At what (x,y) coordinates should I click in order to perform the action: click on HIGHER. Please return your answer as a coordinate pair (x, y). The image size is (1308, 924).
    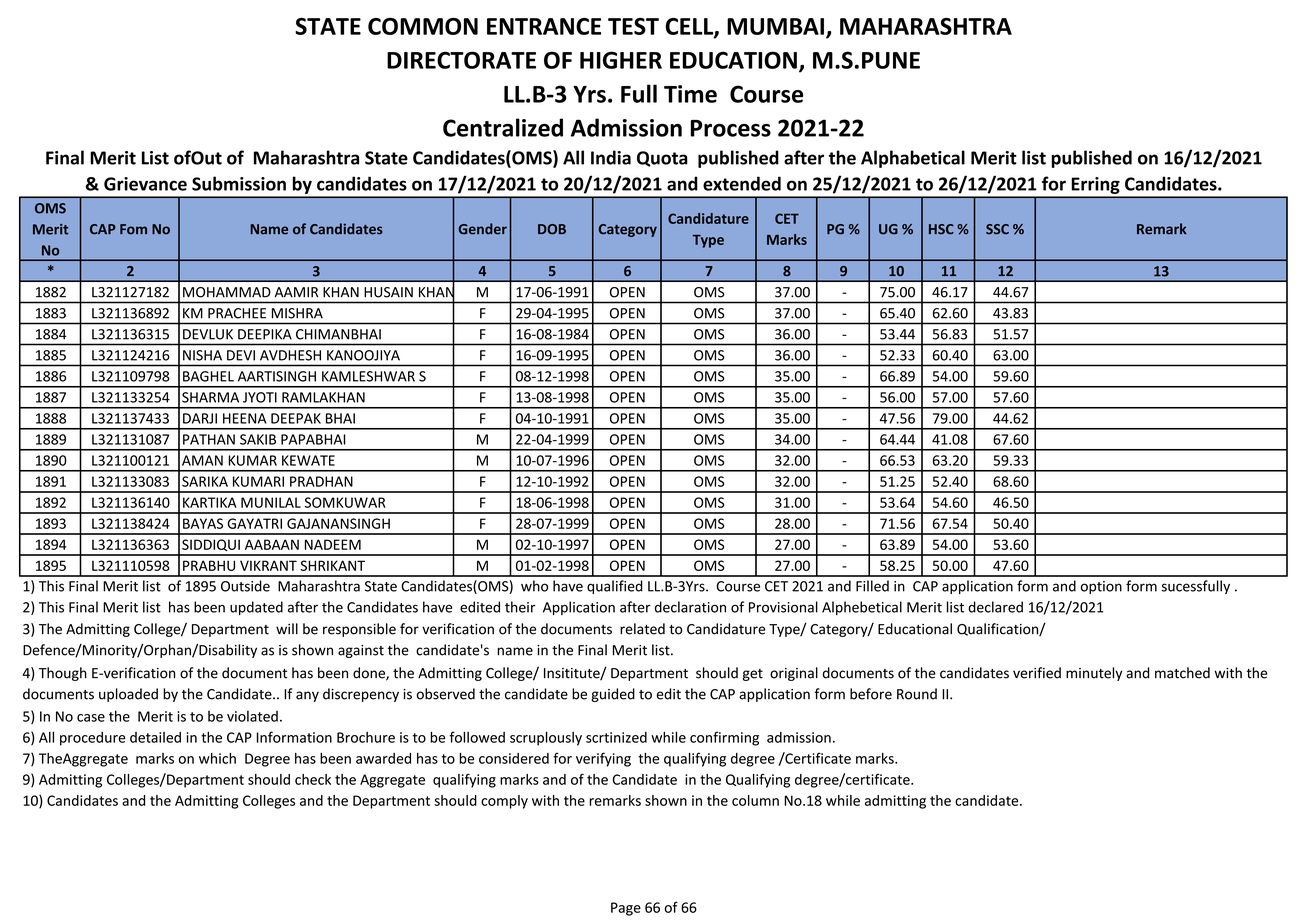
    Looking at the image, I should click on (621, 60).
